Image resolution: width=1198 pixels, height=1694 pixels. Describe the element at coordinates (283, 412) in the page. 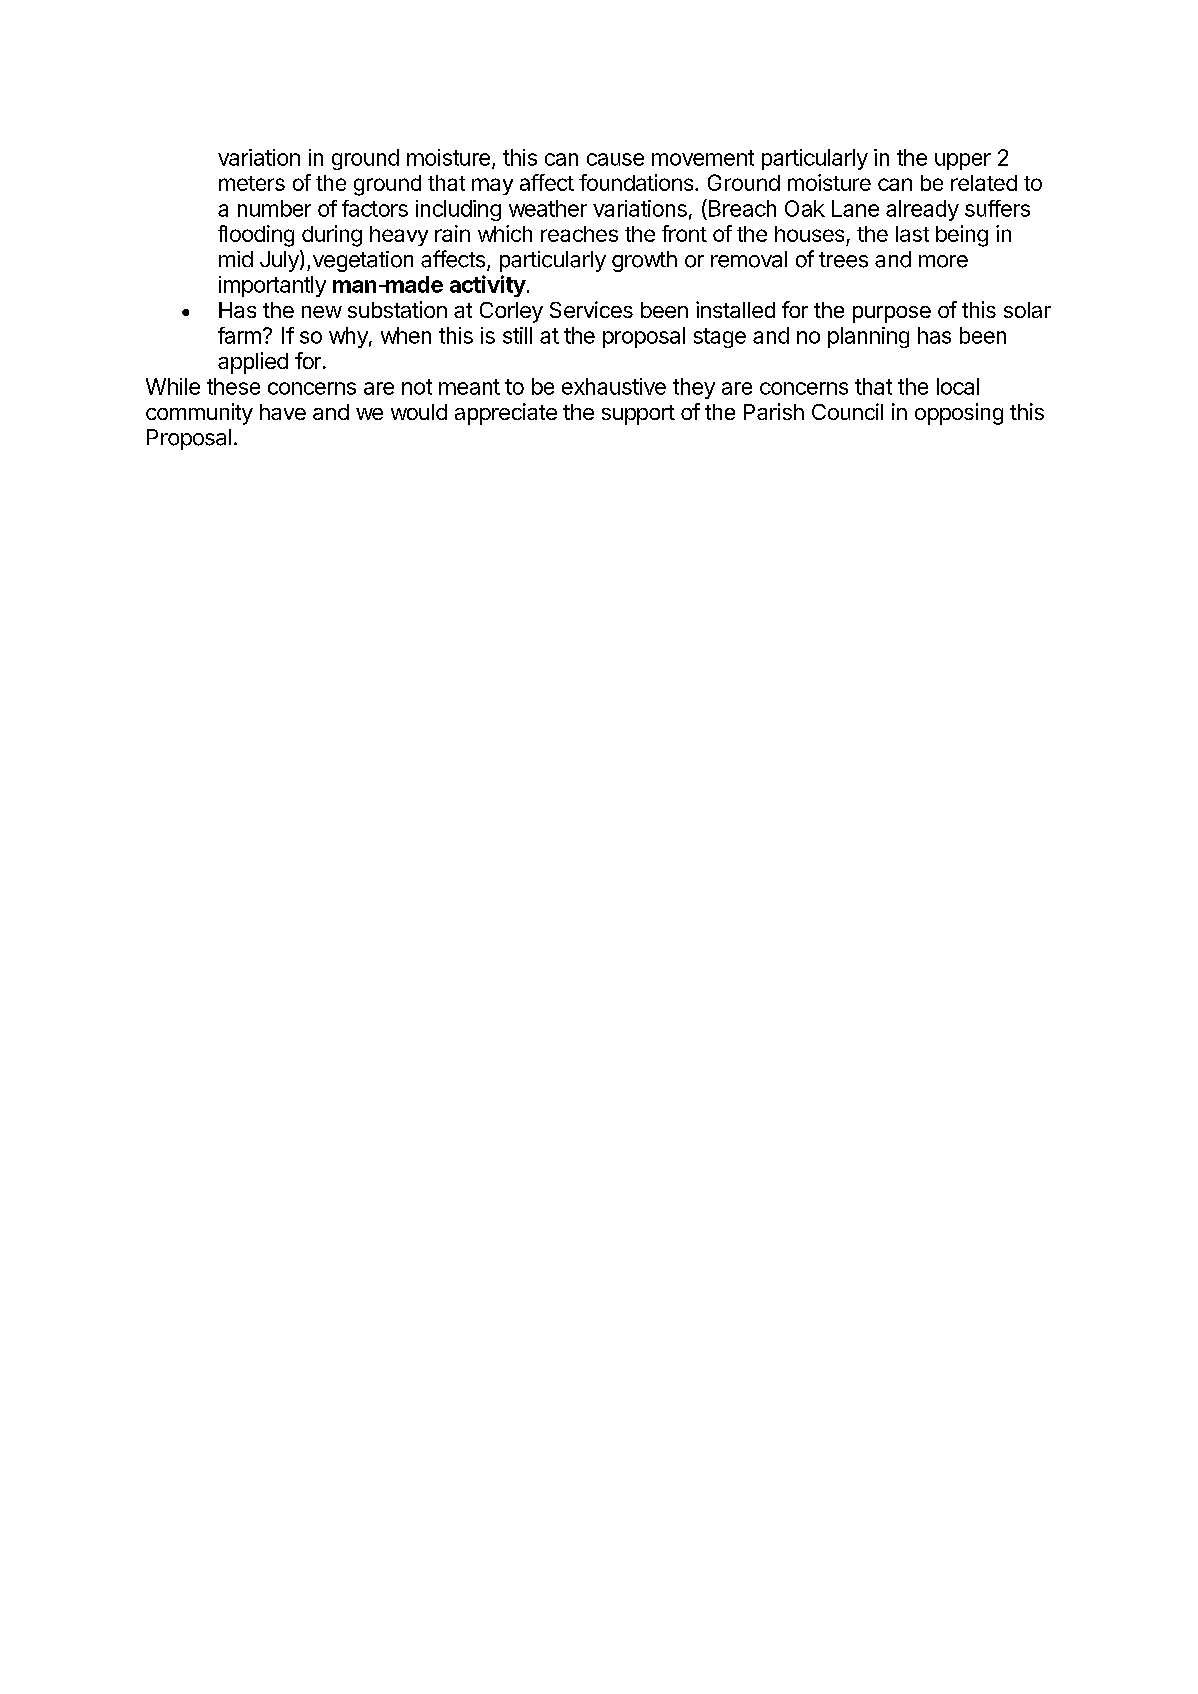

I see `have` at that location.
